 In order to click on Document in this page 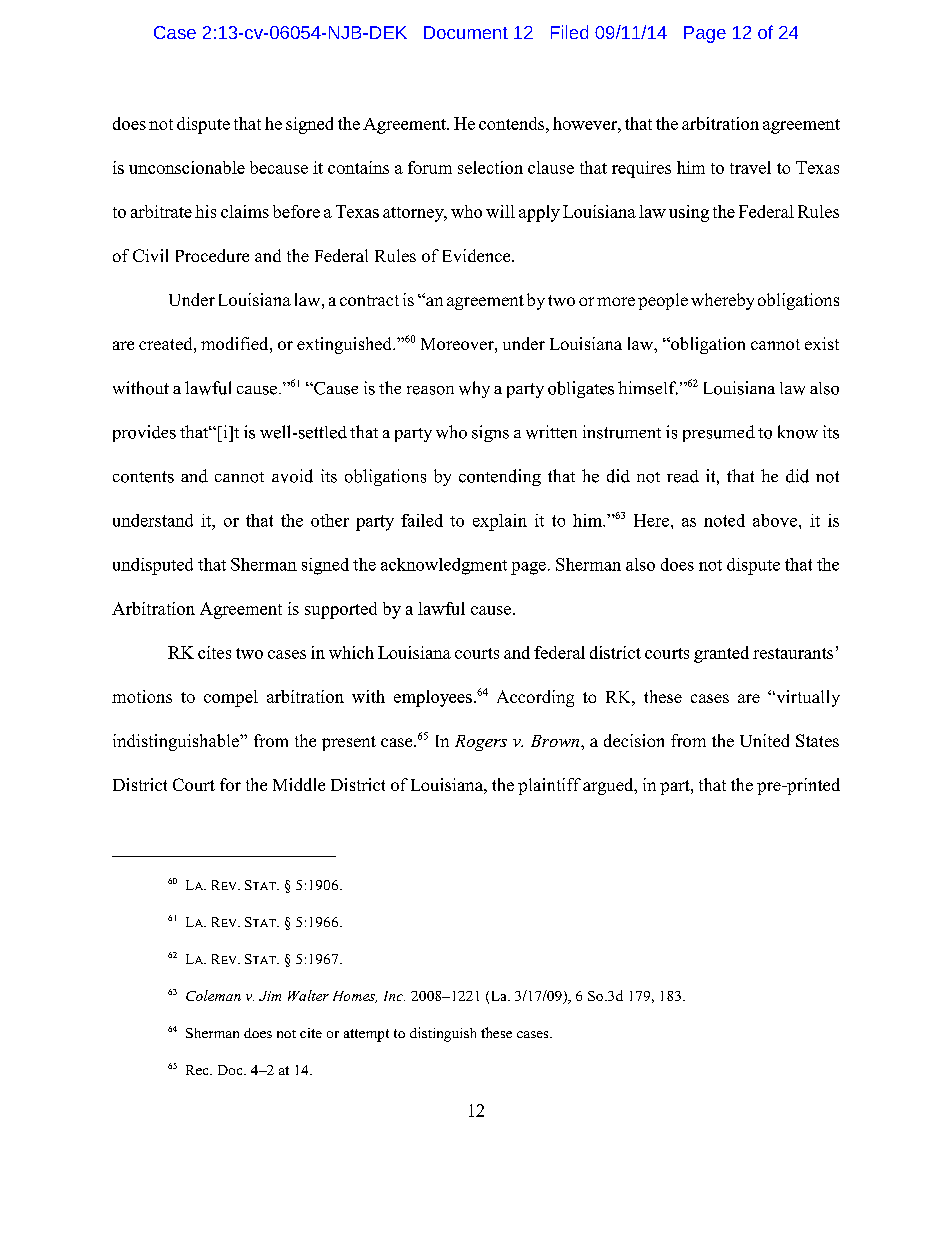, I will do `click(466, 32)`.
